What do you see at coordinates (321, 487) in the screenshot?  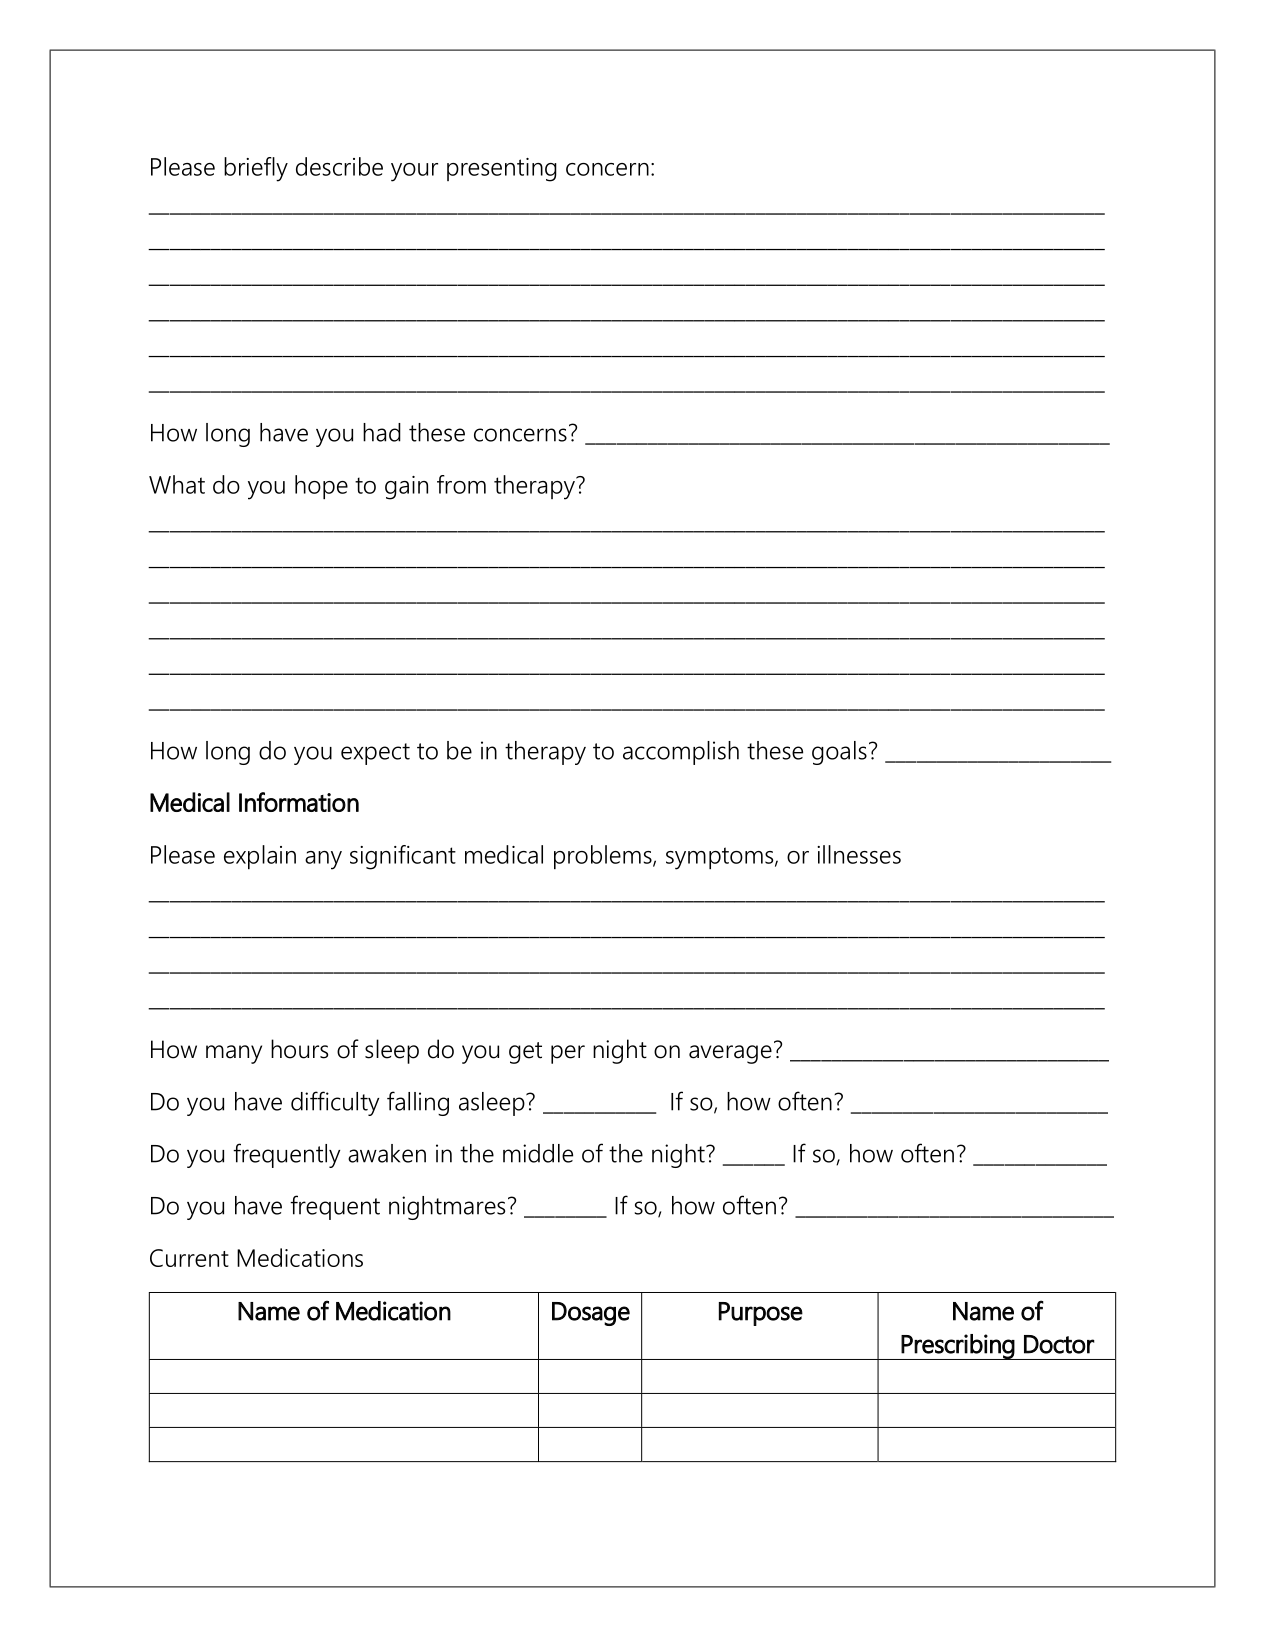 I see `hope` at bounding box center [321, 487].
